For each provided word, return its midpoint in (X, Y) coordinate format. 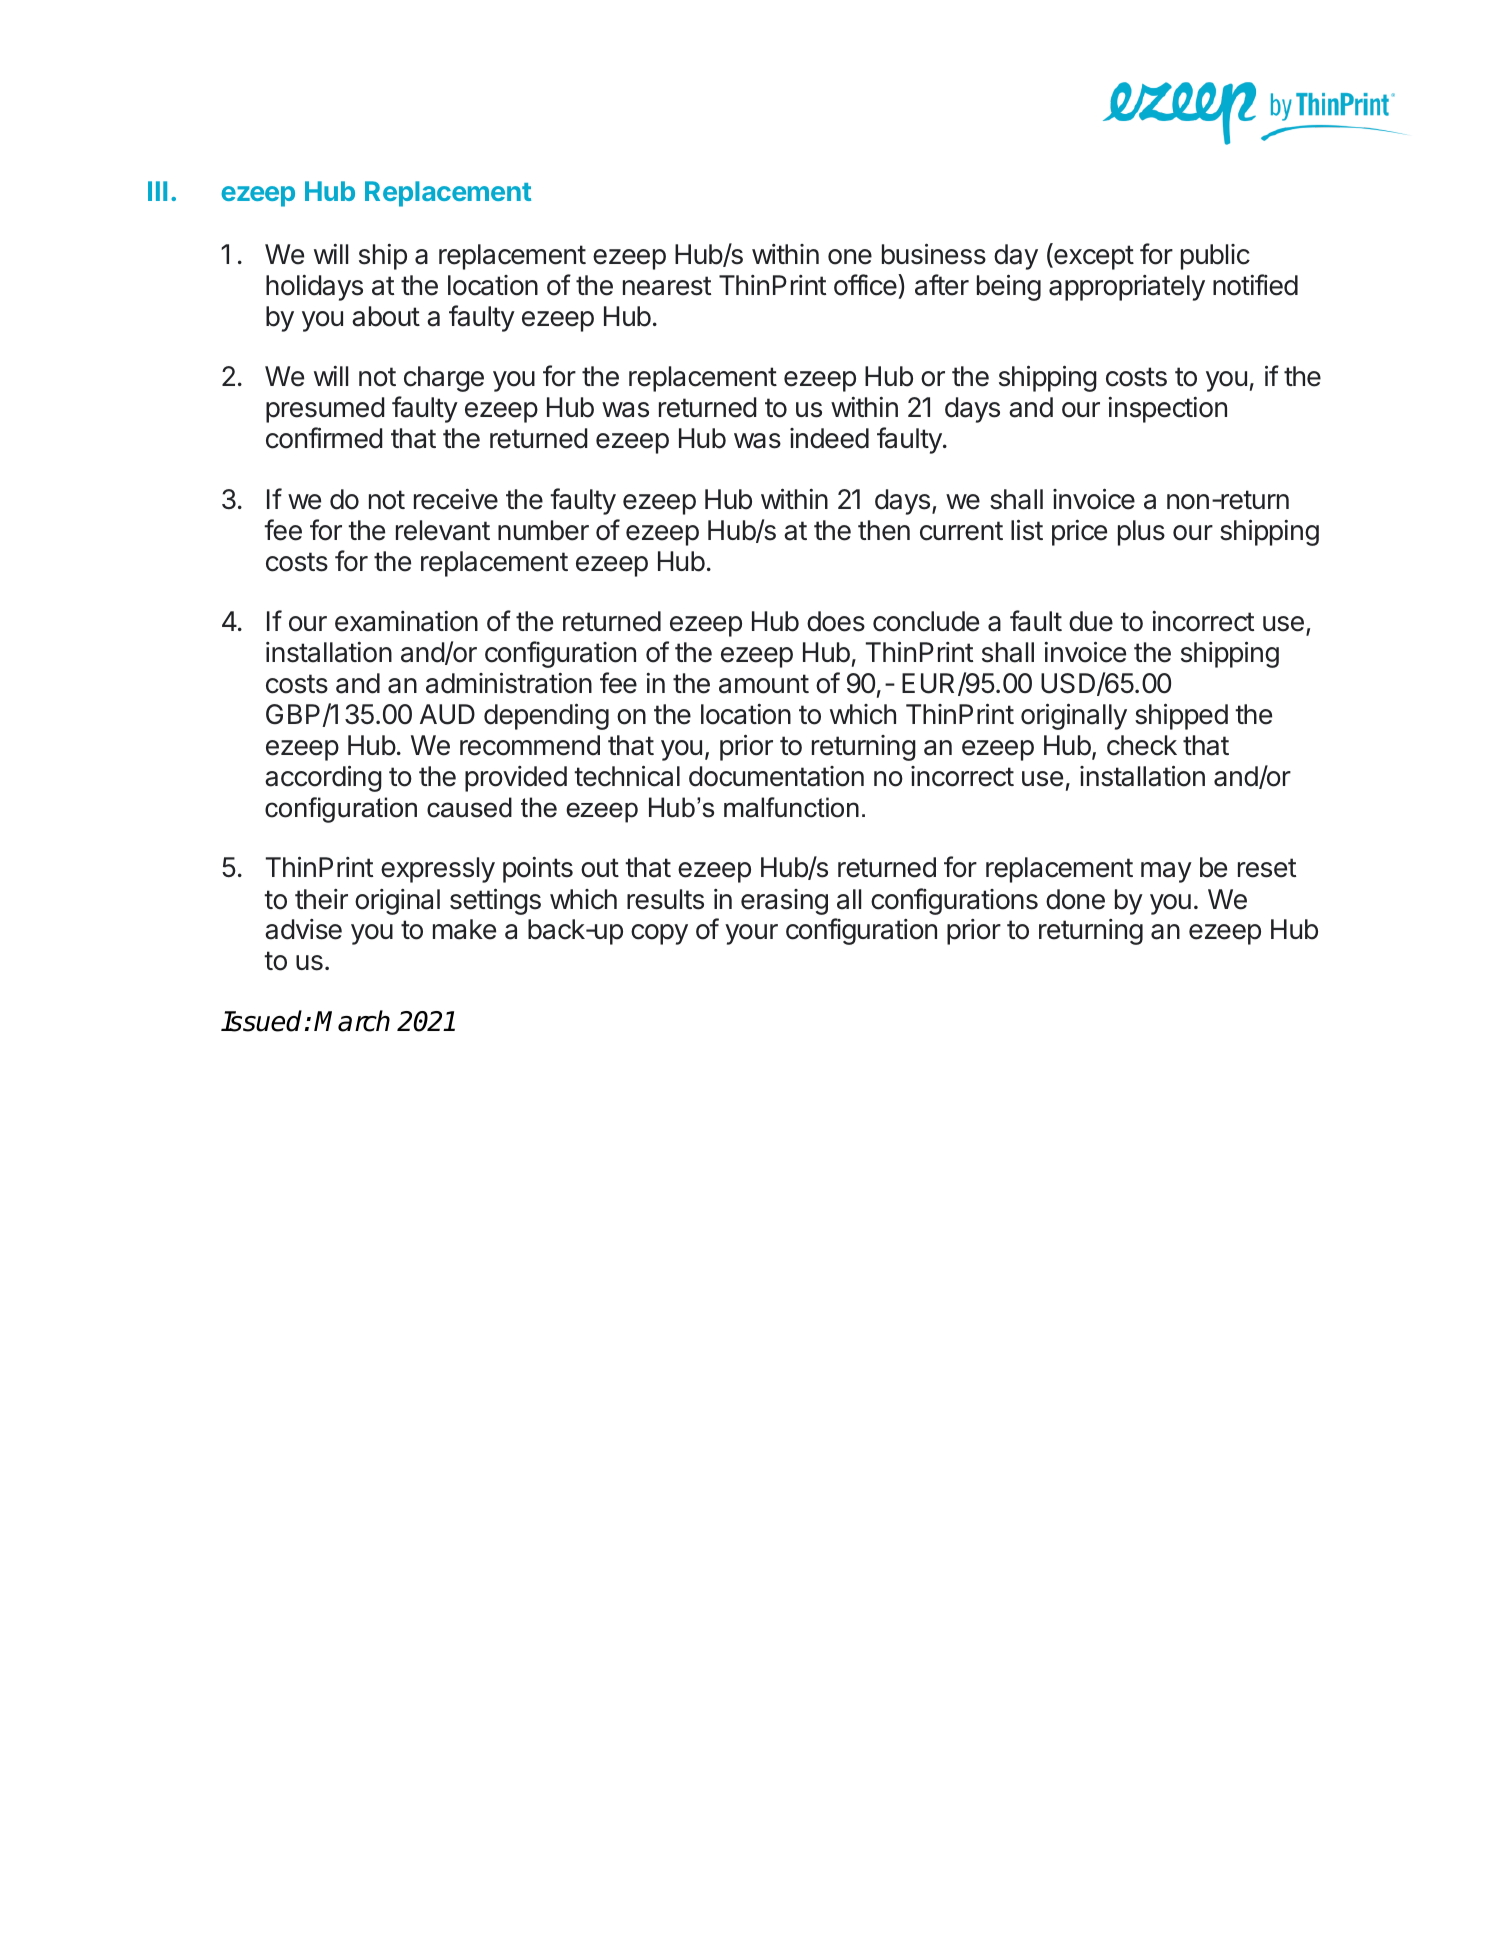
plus (1141, 533)
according (323, 778)
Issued (261, 1021)
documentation (776, 776)
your (751, 934)
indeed (829, 438)
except (1093, 257)
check (1142, 745)
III (157, 191)
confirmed (324, 438)
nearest (667, 286)
